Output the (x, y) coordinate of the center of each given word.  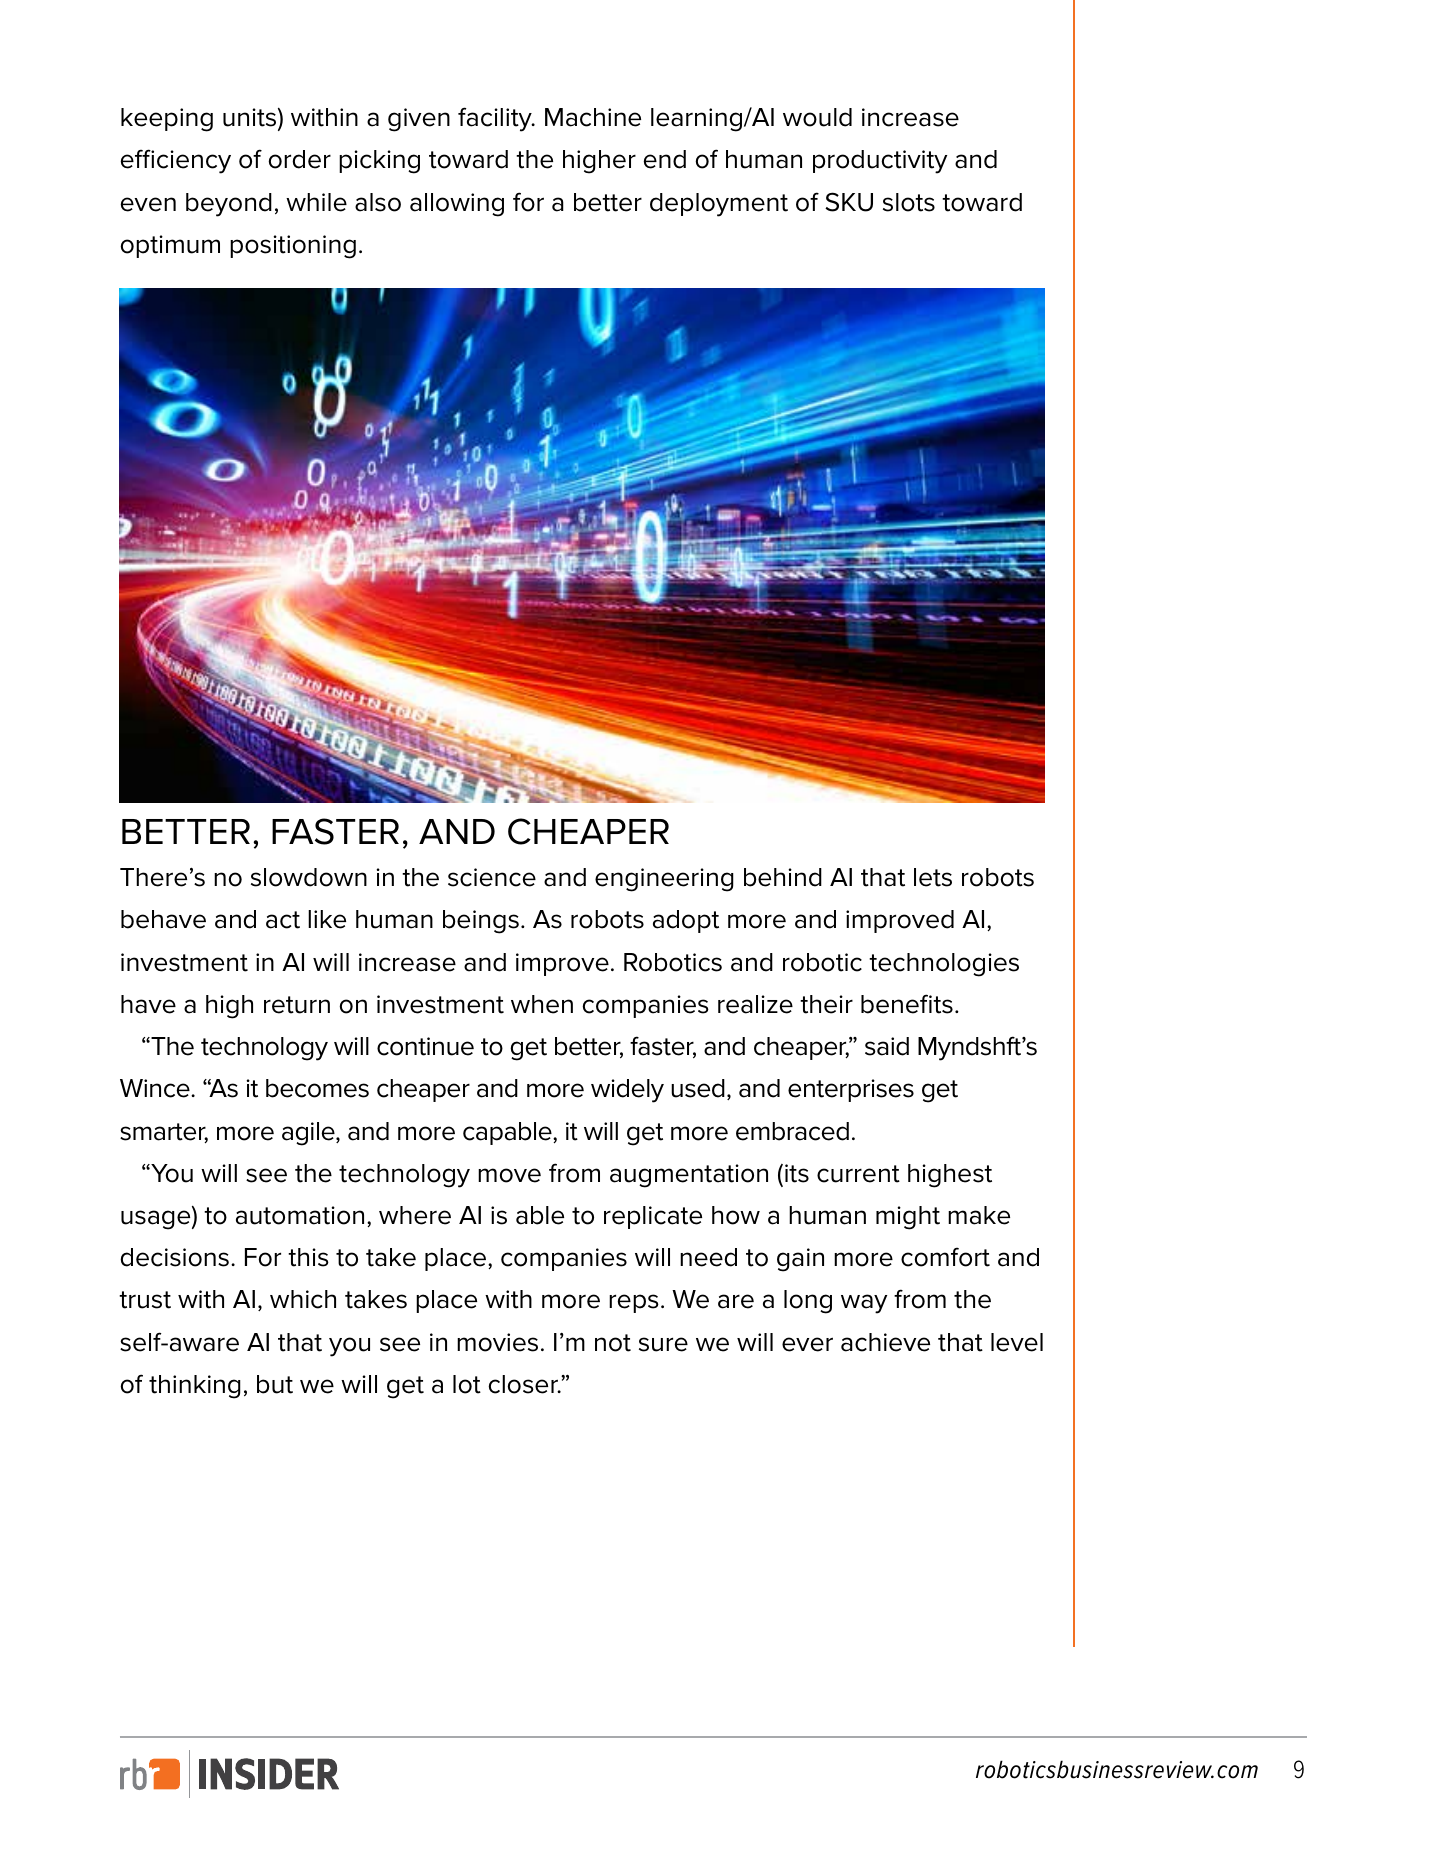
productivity (880, 162)
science (492, 877)
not (613, 1343)
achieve (885, 1342)
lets (933, 877)
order (299, 159)
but (275, 1384)
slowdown (309, 877)
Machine (593, 117)
